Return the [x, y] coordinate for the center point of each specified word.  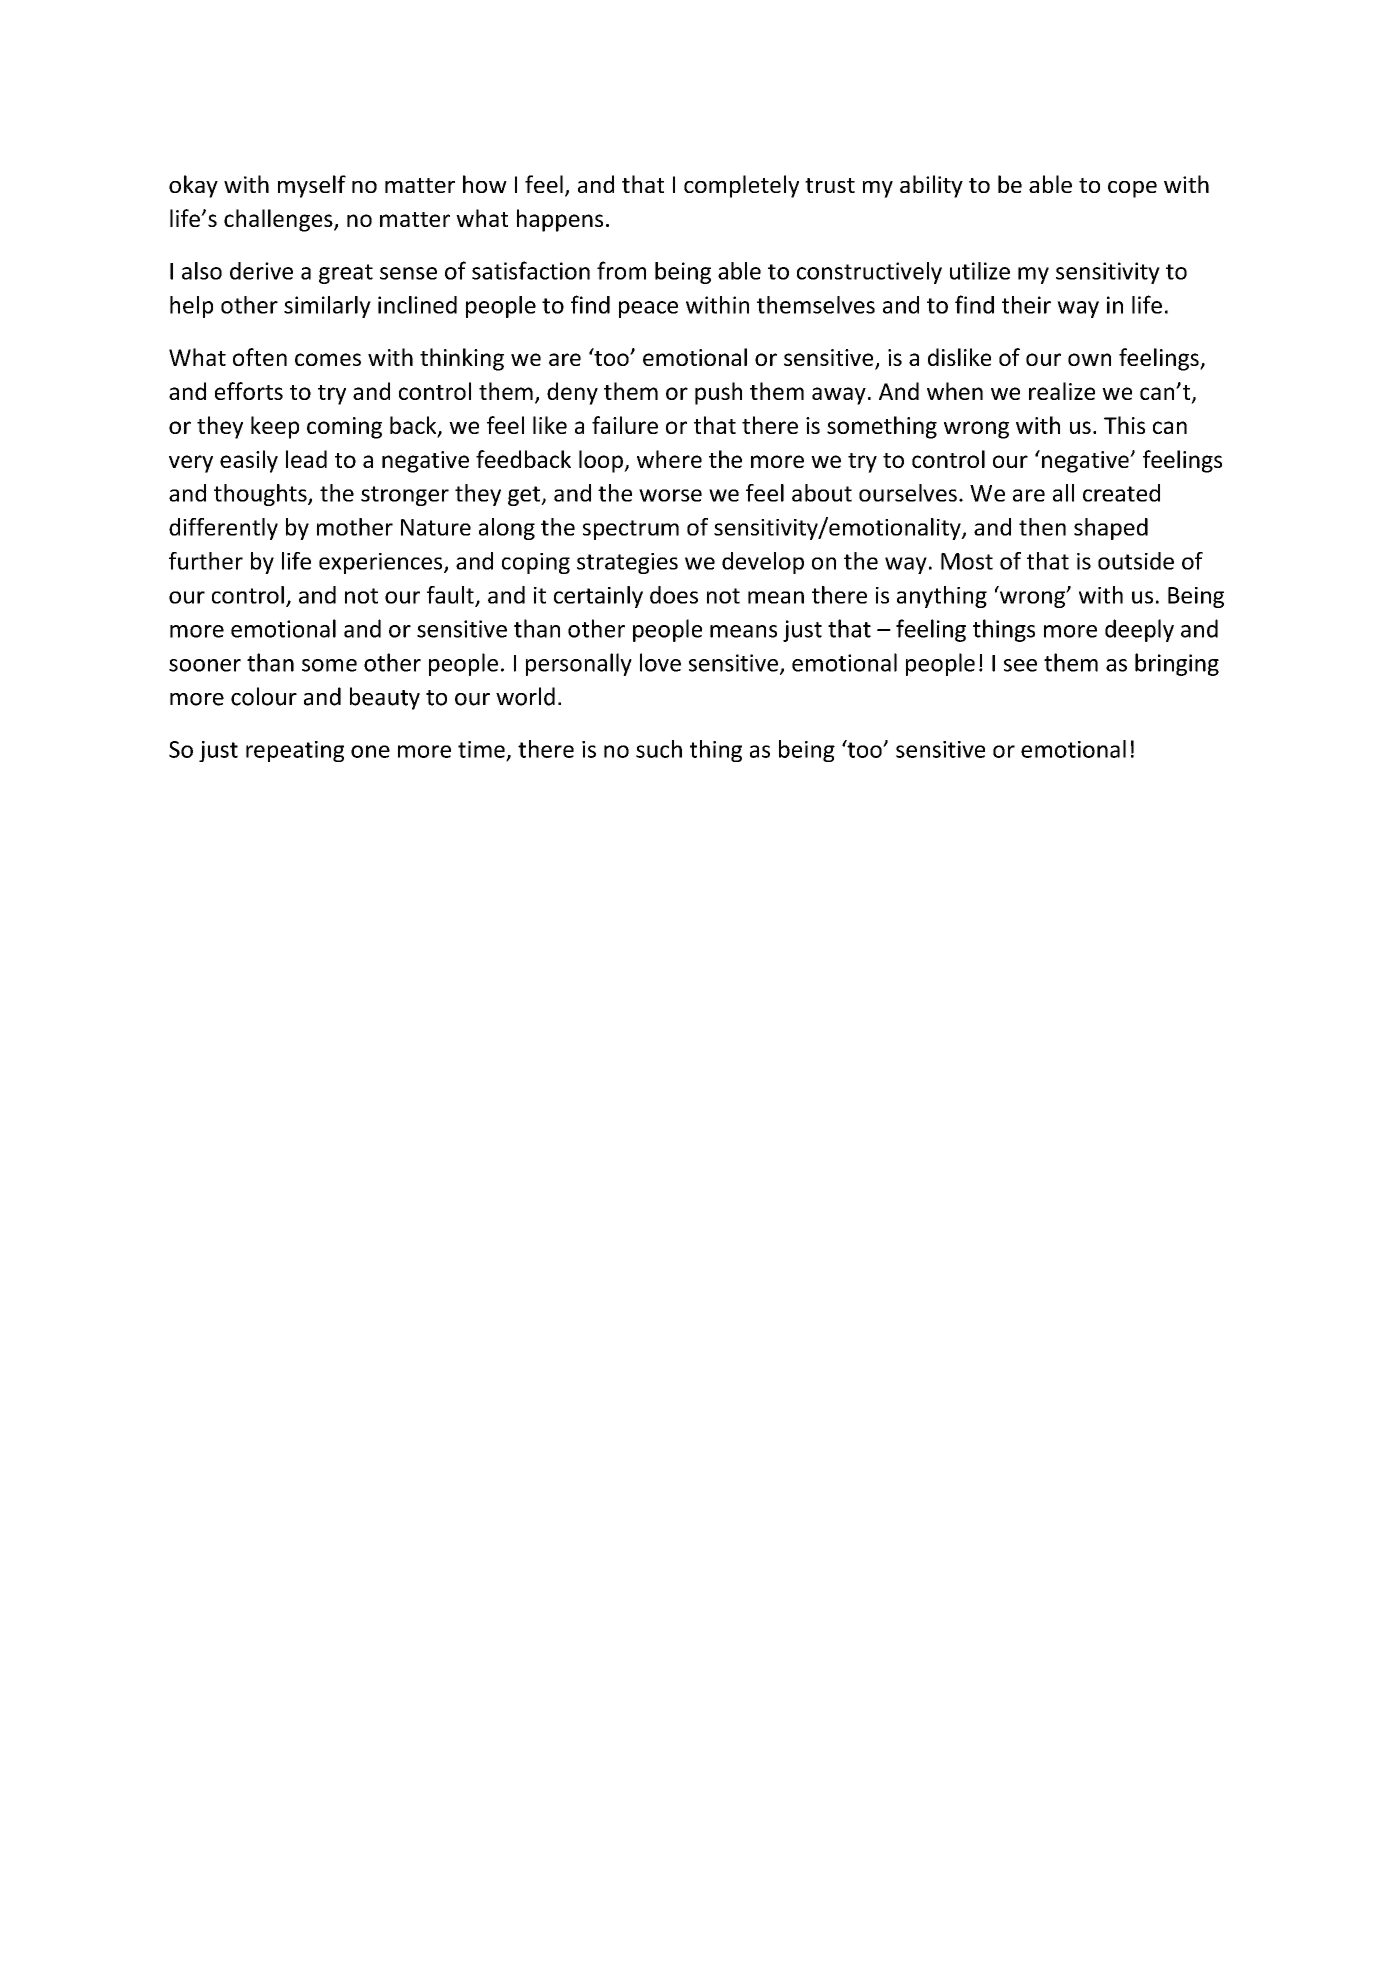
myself [312, 186]
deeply [1139, 630]
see [1020, 665]
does [674, 595]
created [1121, 493]
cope [1132, 189]
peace [648, 309]
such [659, 749]
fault [451, 596]
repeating [295, 751]
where [669, 459]
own [1089, 359]
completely [741, 186]
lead [306, 459]
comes [328, 359]
